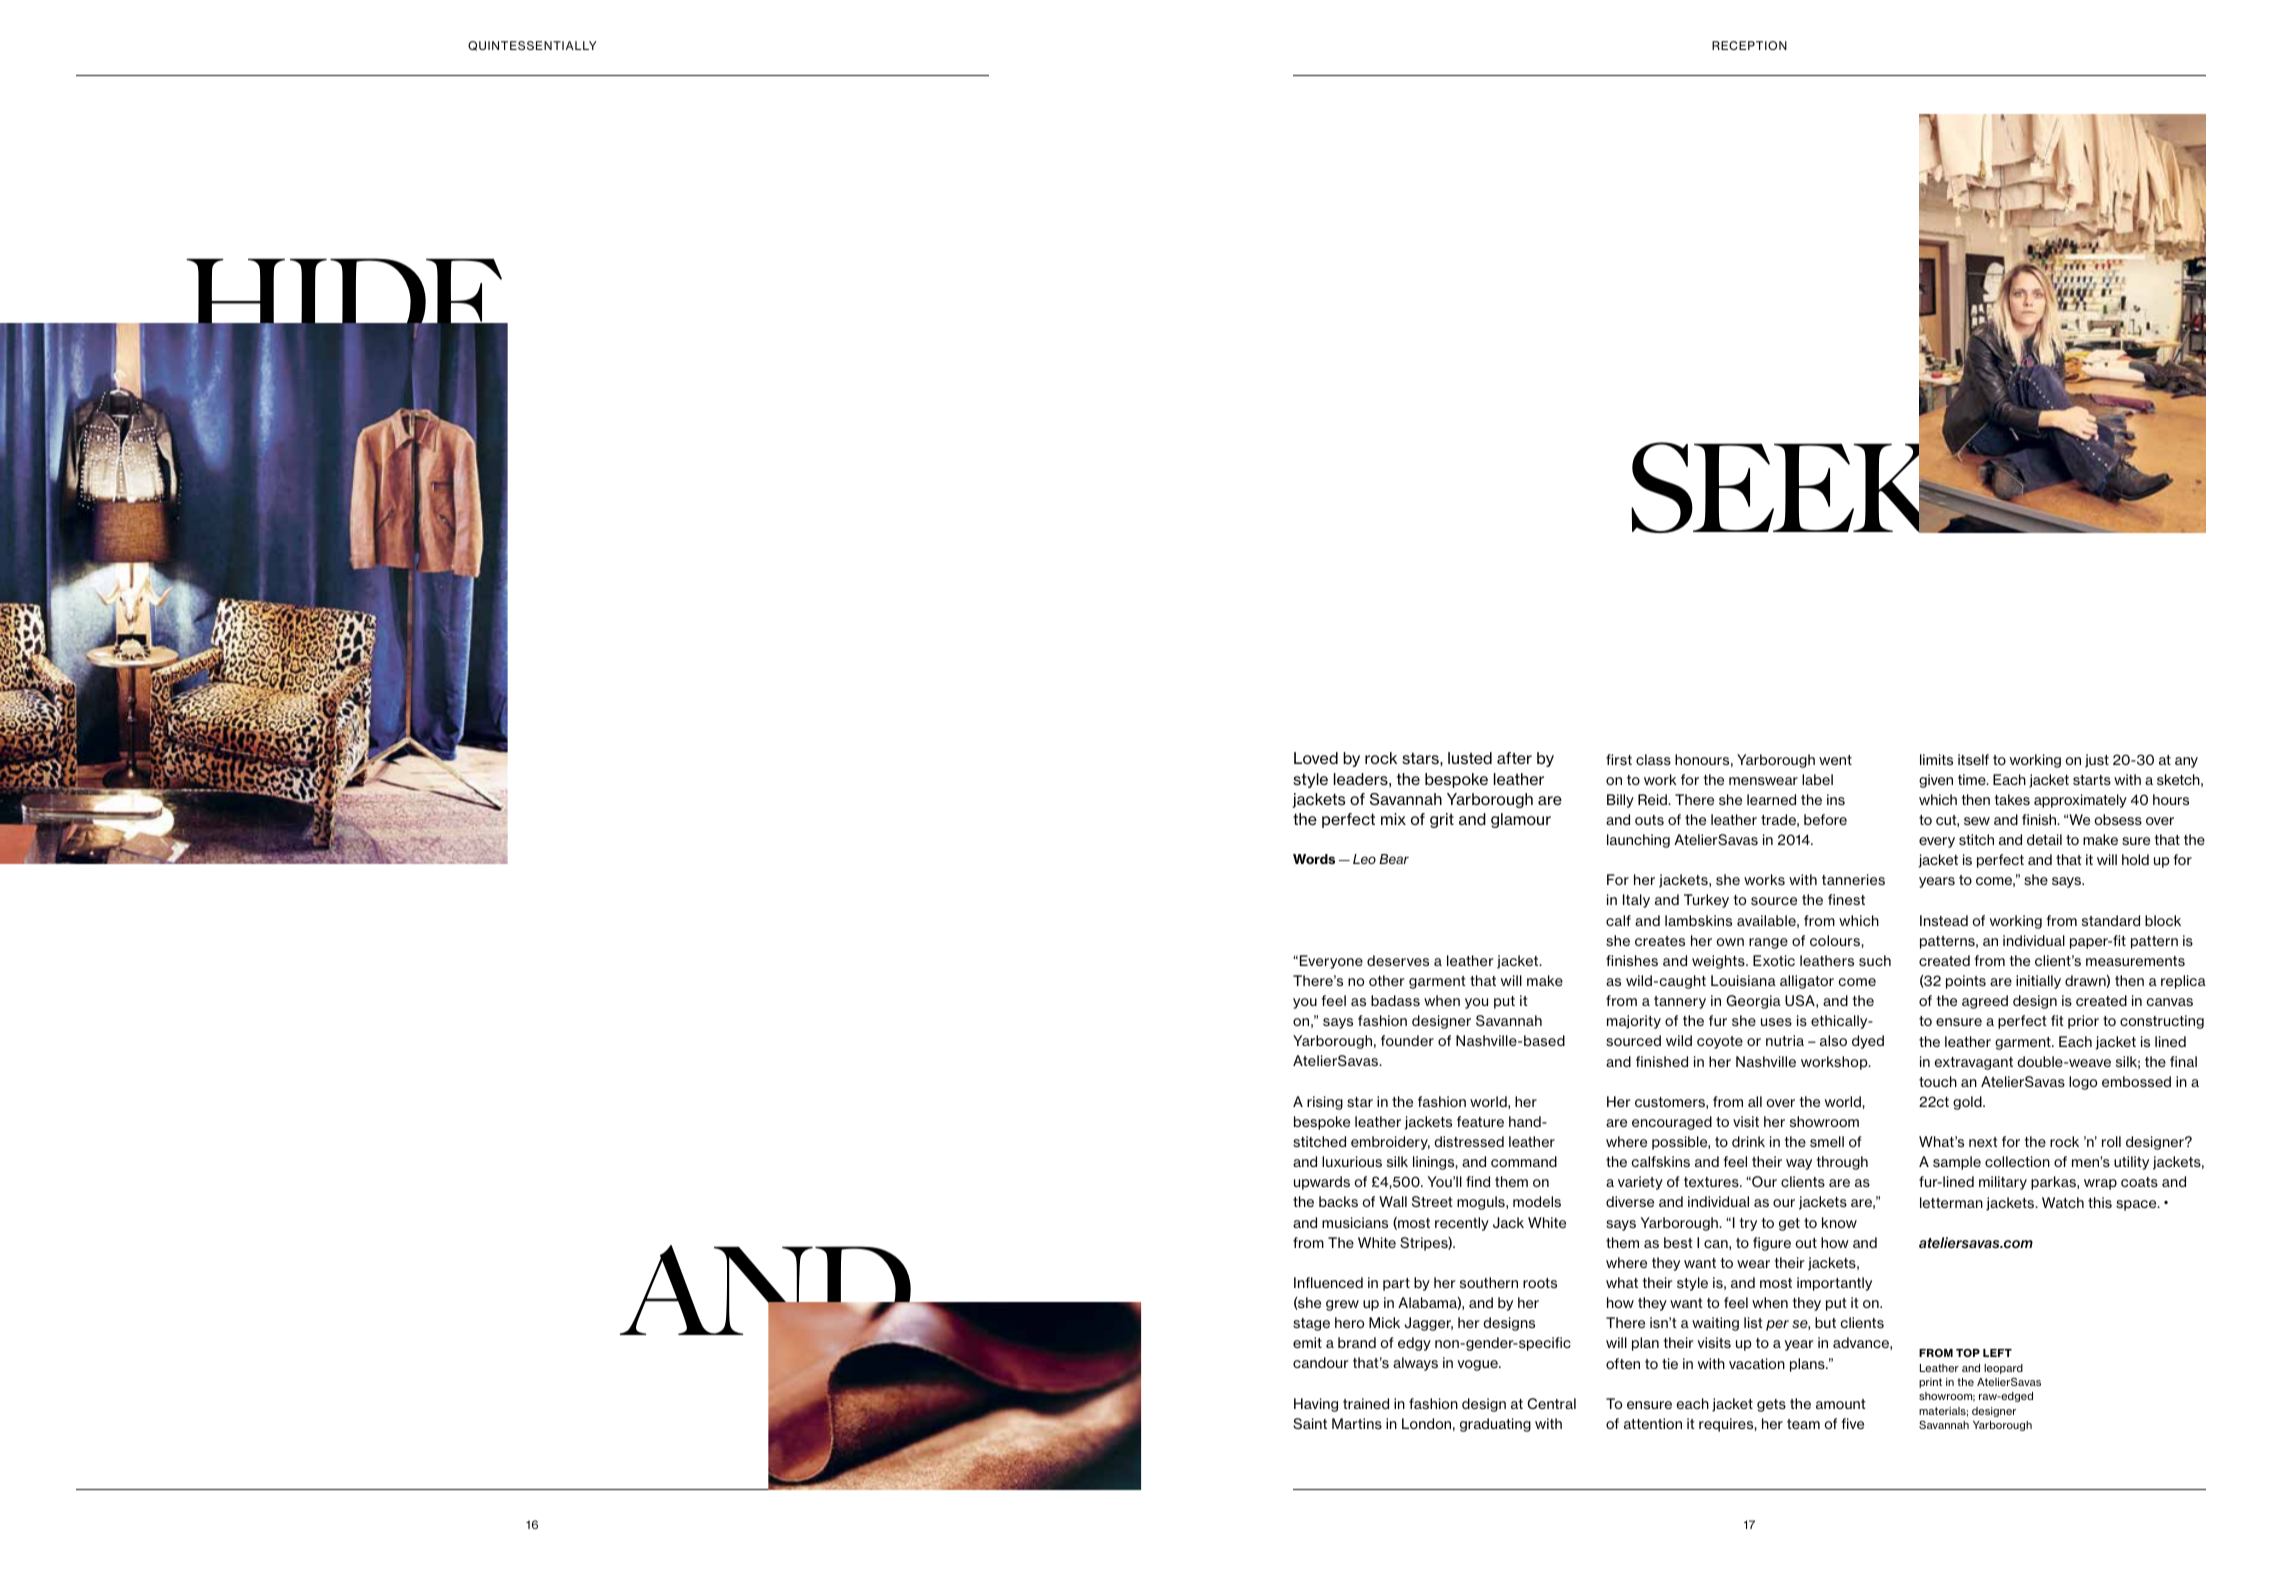 The height and width of the screenshot is (1593, 2282). Describe the element at coordinates (1307, 1342) in the screenshot. I see `emit` at that location.
